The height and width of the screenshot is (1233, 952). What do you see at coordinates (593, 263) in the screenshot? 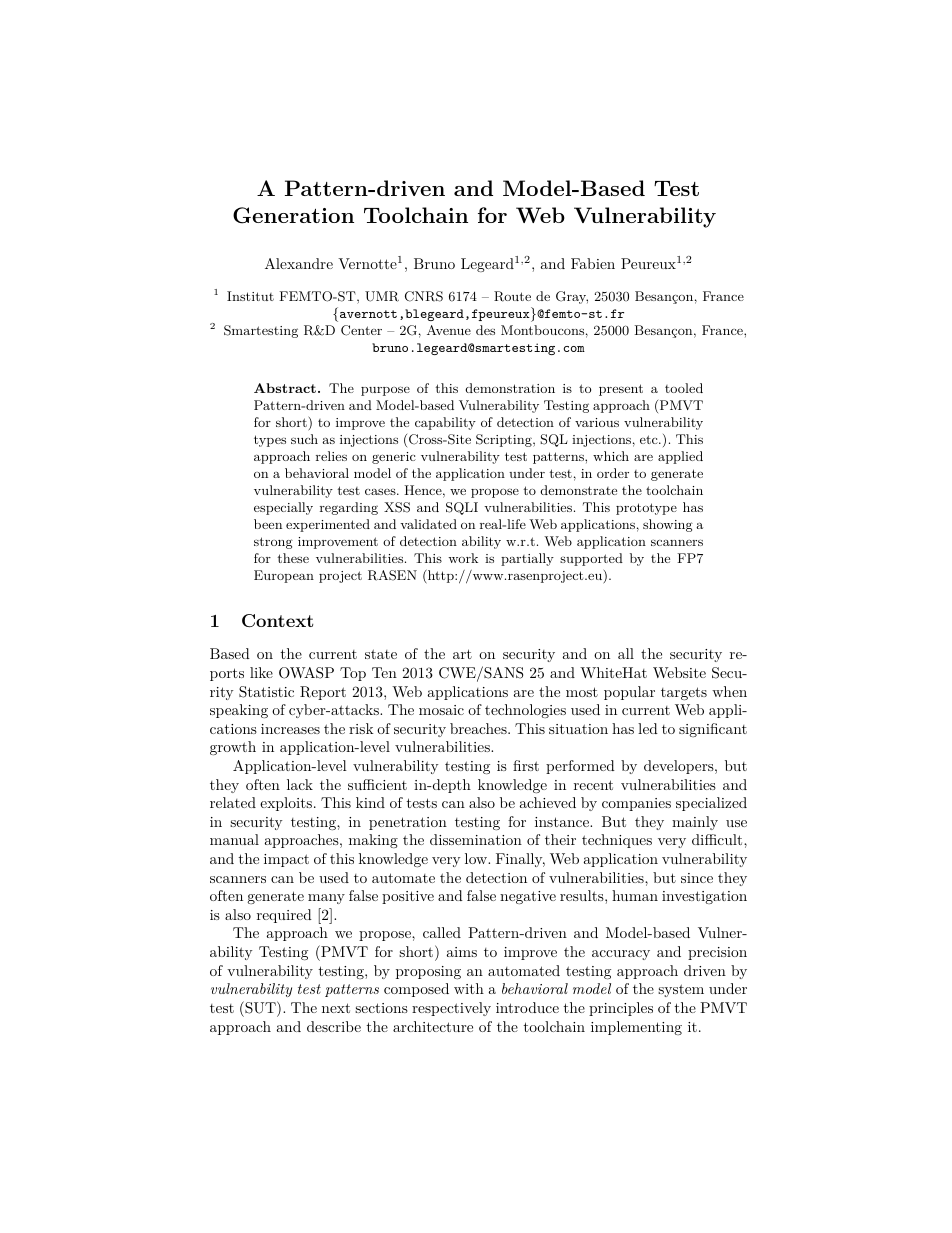
I see `Fabien` at bounding box center [593, 263].
